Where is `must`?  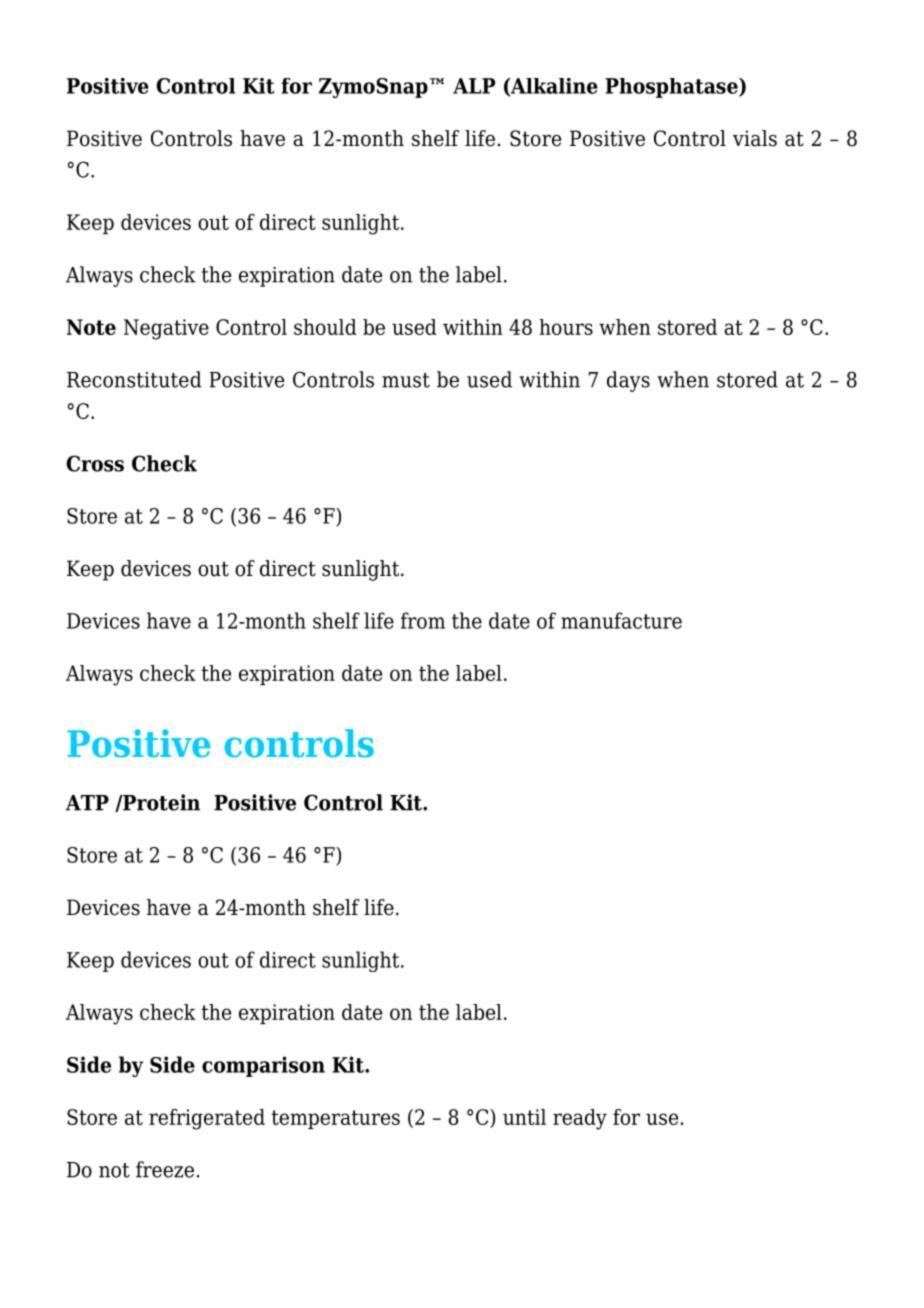 must is located at coordinates (406, 380).
